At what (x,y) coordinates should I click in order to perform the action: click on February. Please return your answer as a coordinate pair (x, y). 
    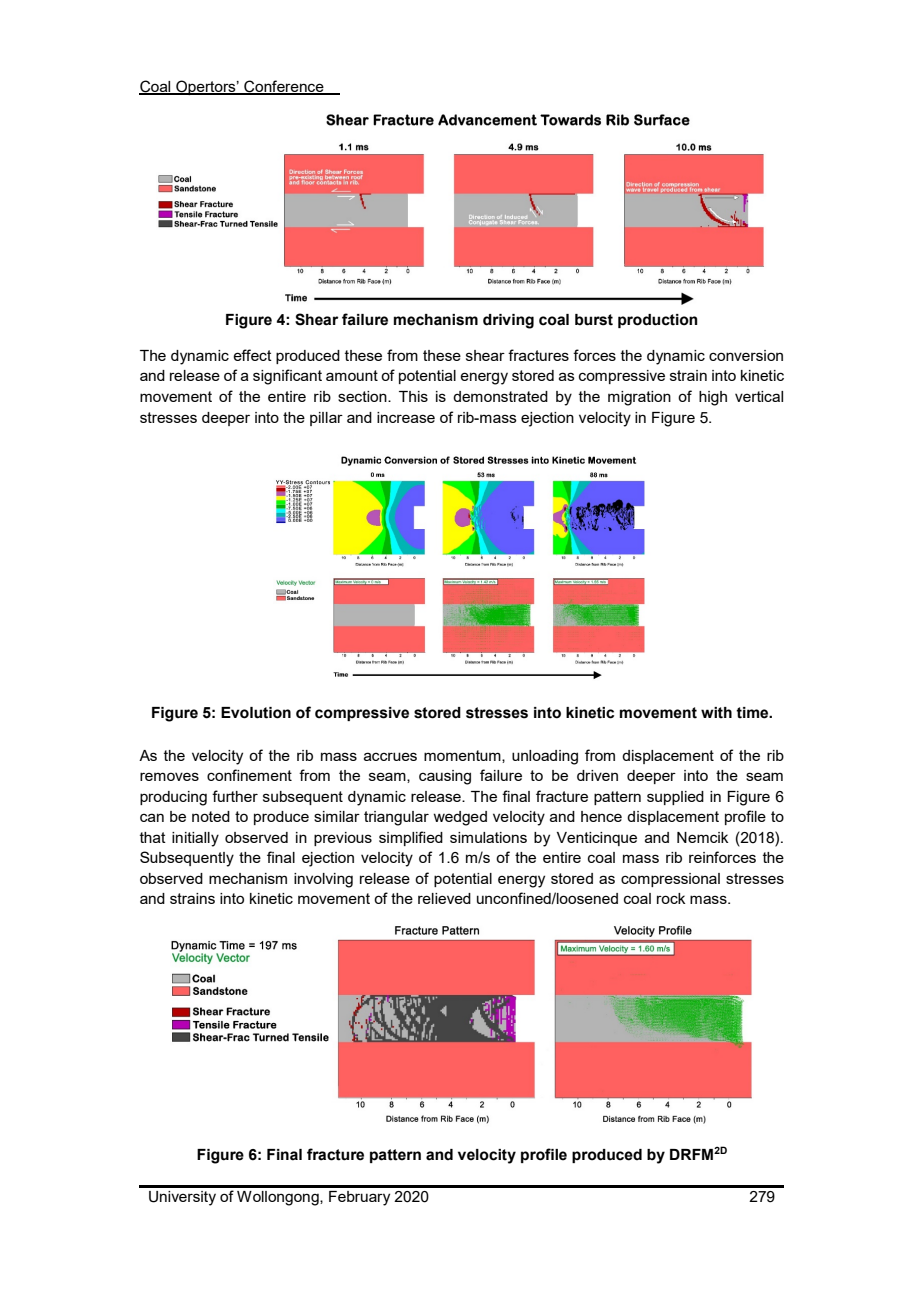
    Looking at the image, I should click on (359, 1198).
